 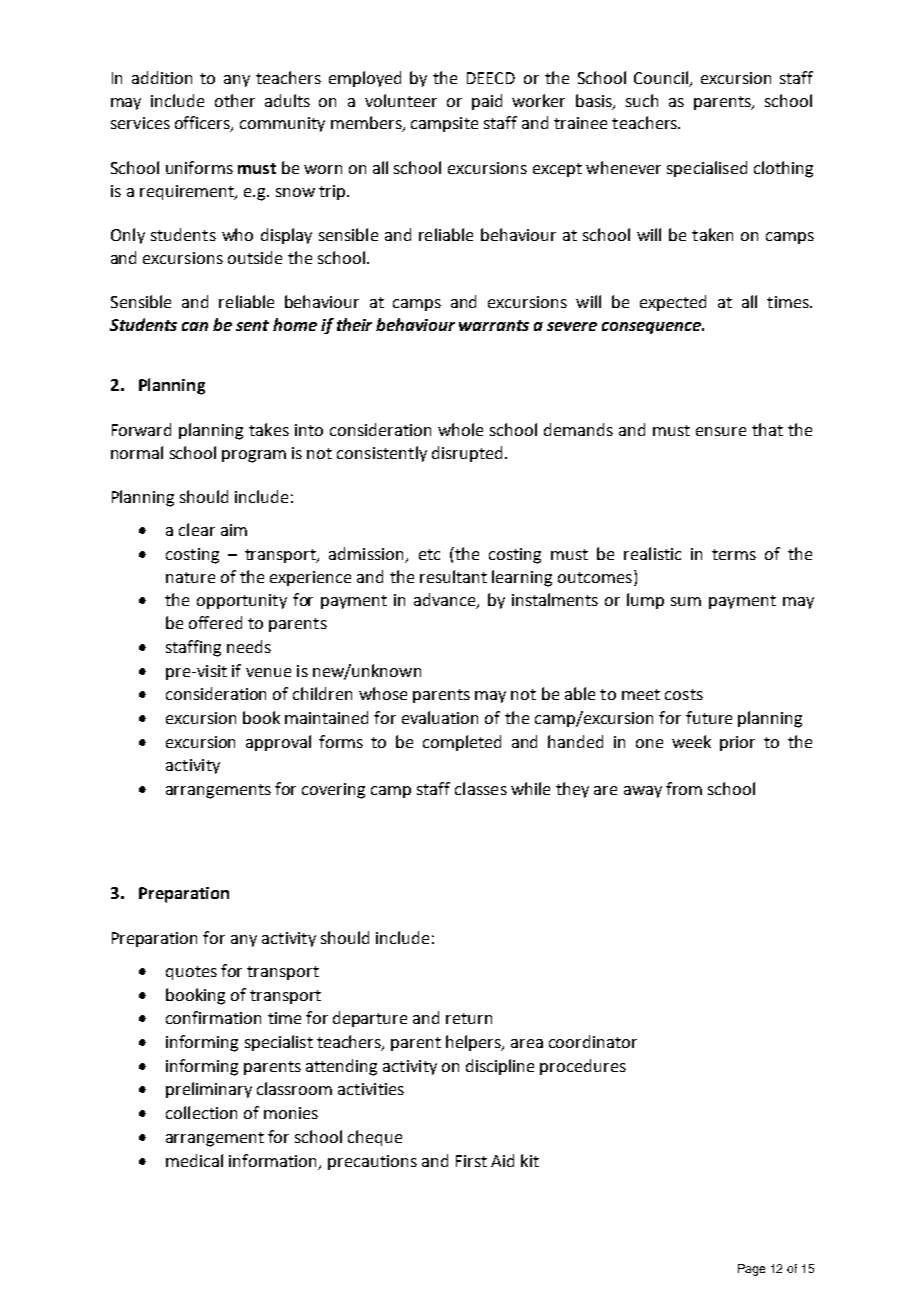 What do you see at coordinates (249, 646) in the screenshot?
I see `needs` at bounding box center [249, 646].
